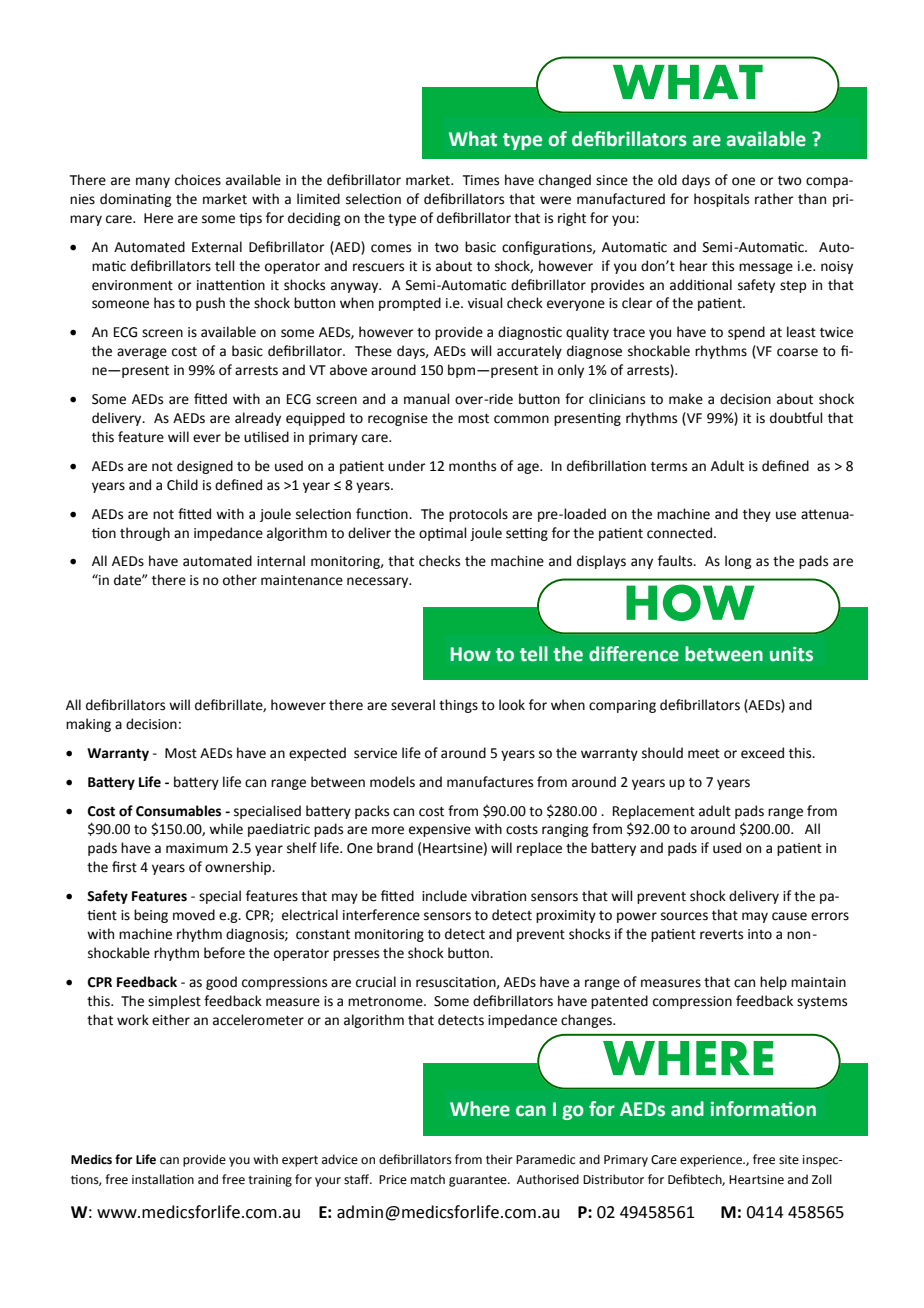  Describe the element at coordinates (721, 200) in the document. I see `hospitals` at that location.
